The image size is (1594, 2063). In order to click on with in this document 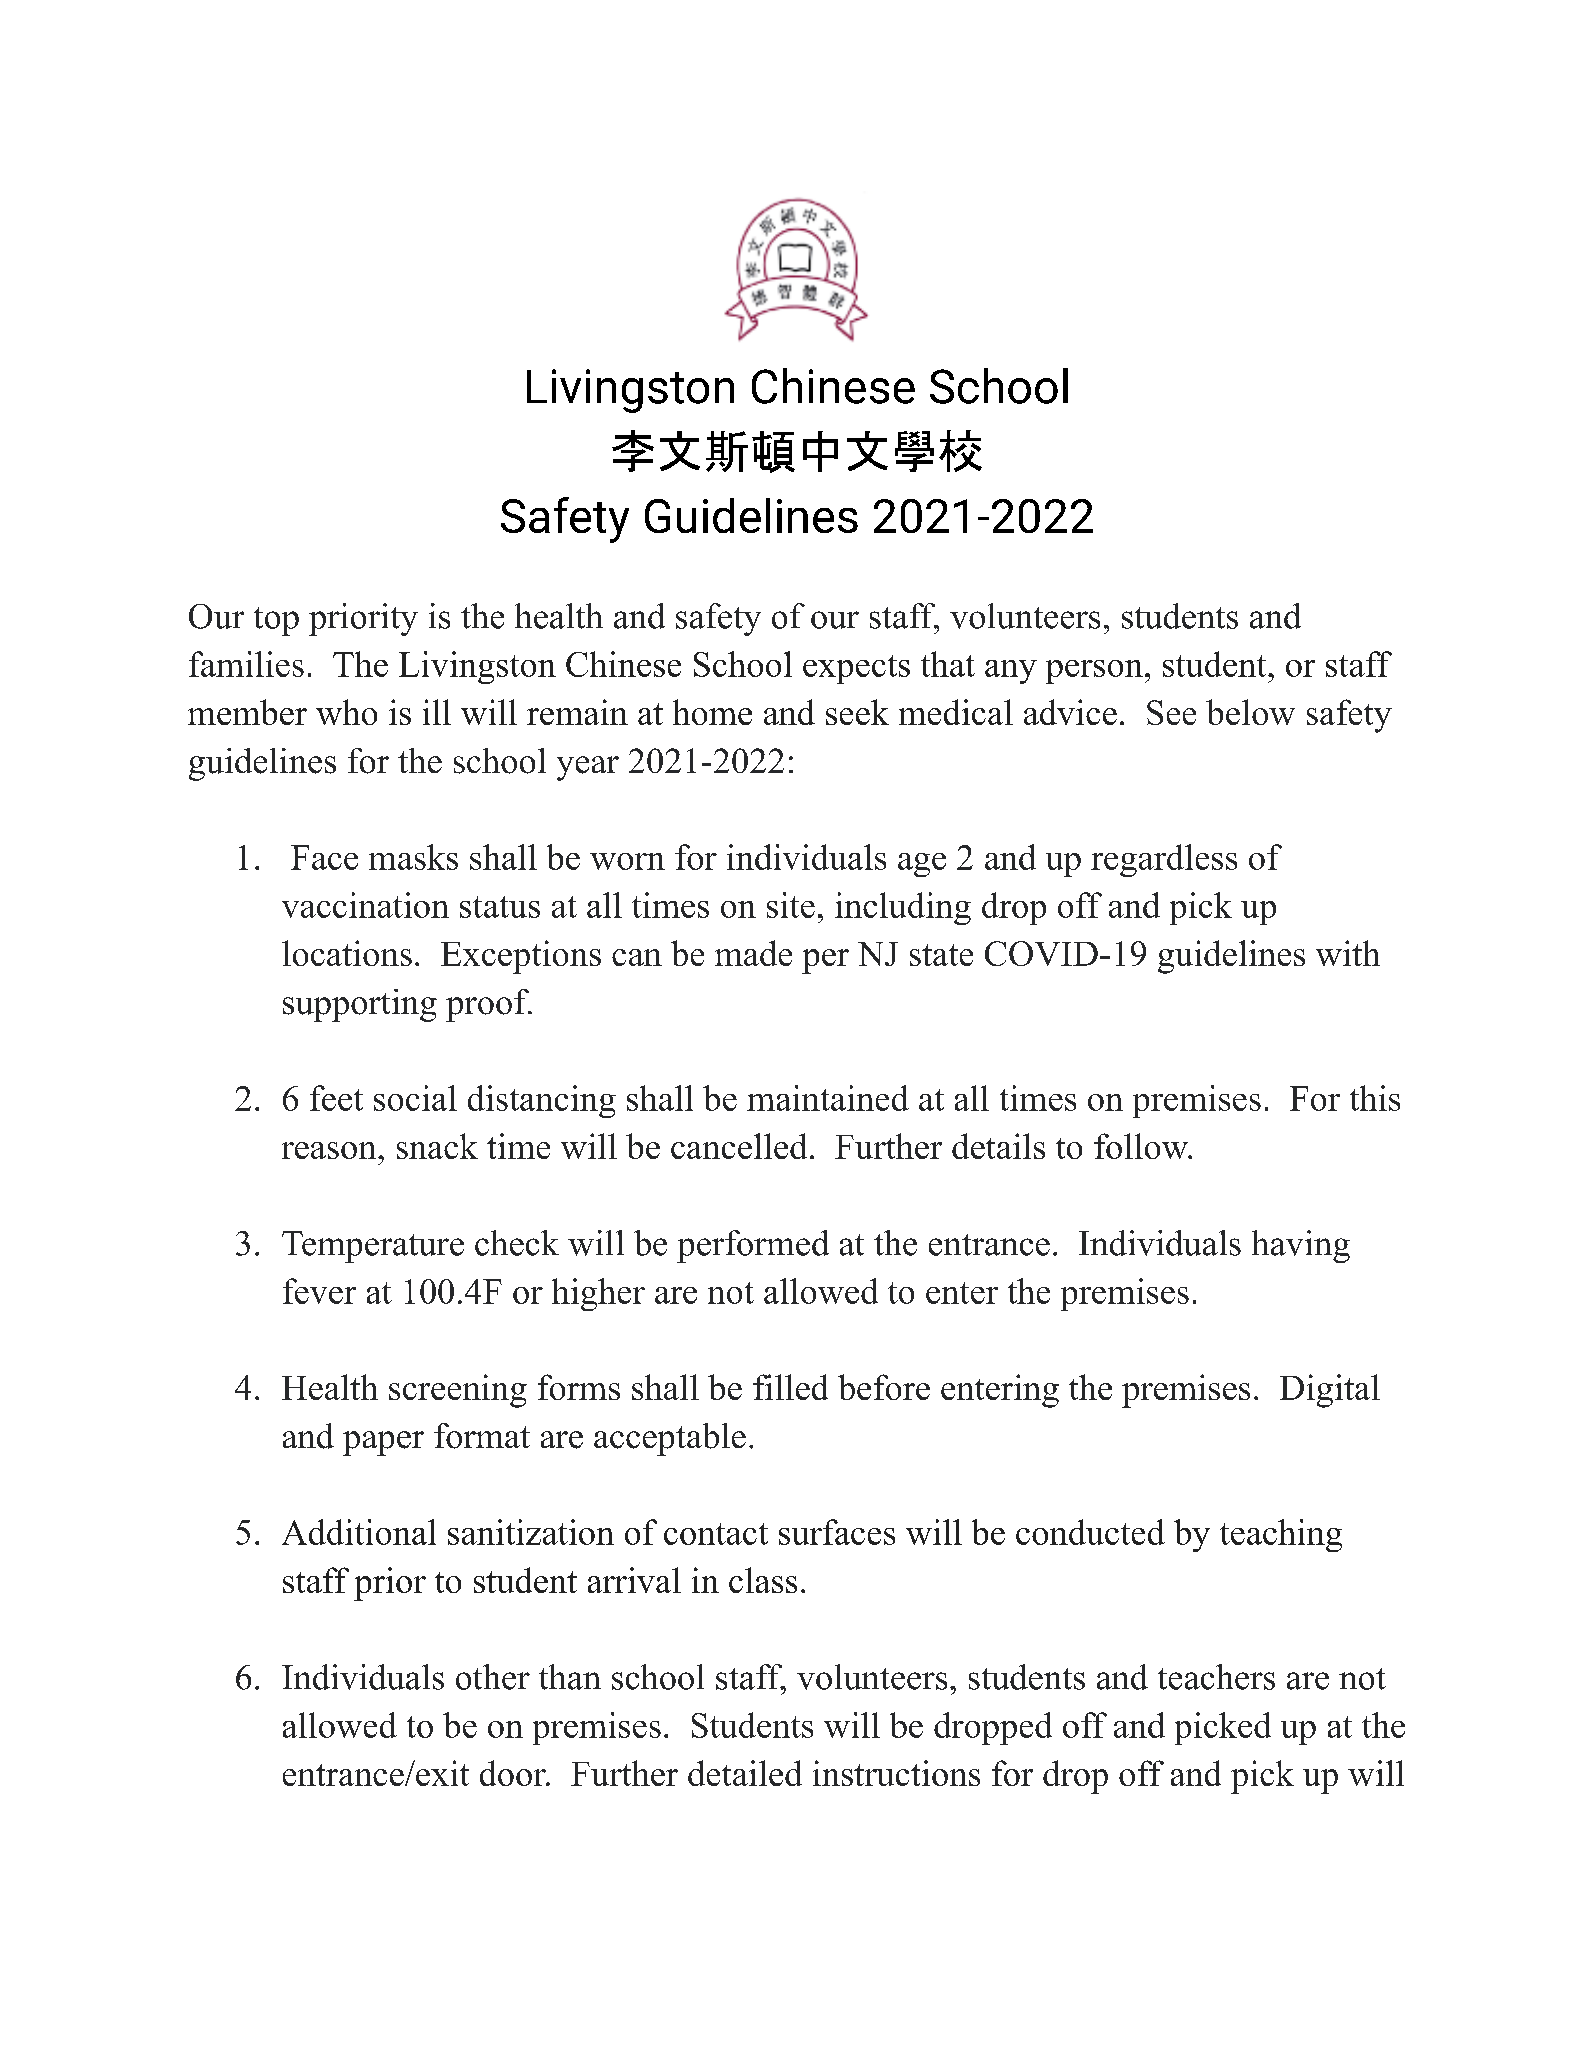, I will do `click(1348, 953)`.
